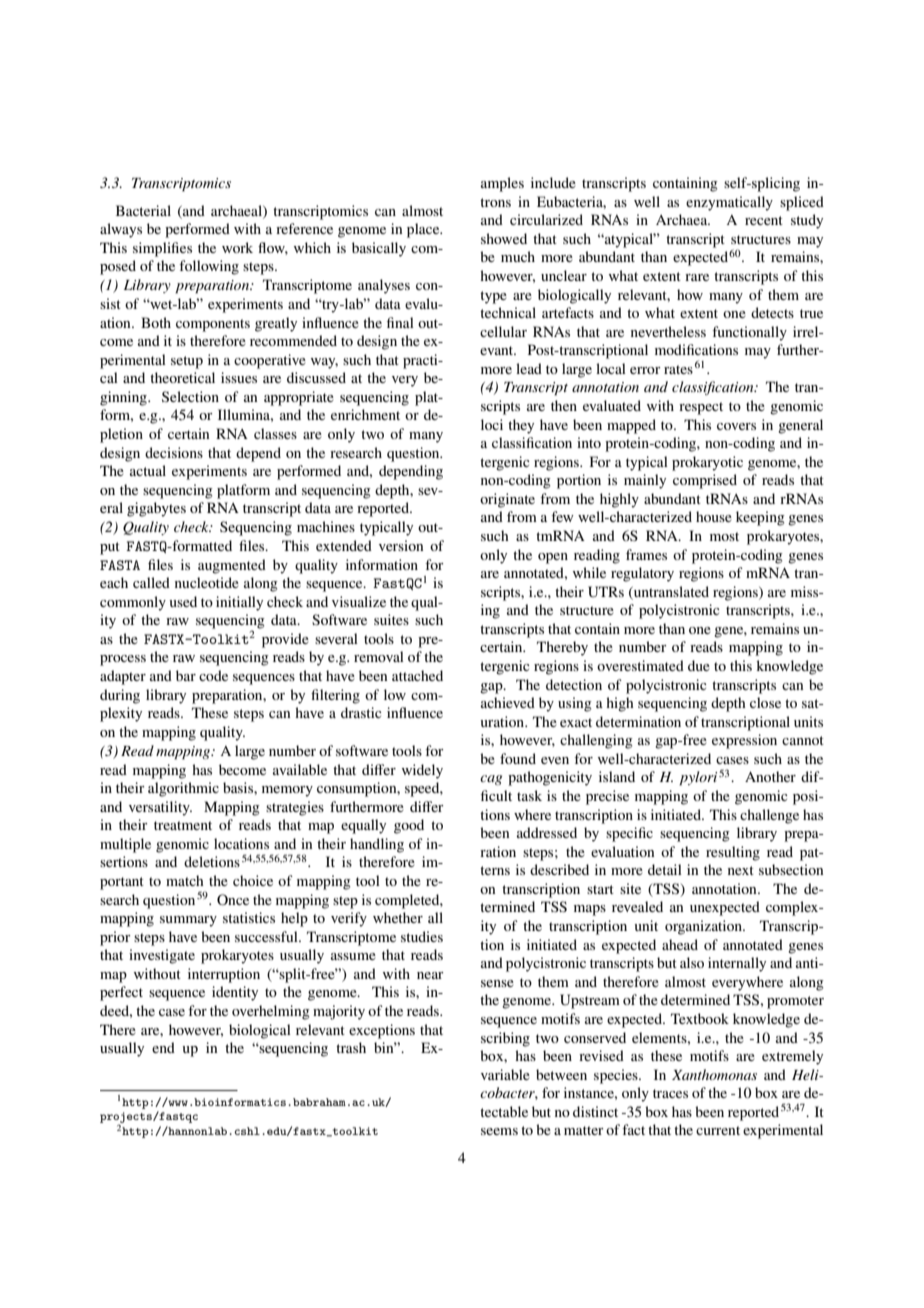  Describe the element at coordinates (507, 500) in the screenshot. I see `originate` at that location.
